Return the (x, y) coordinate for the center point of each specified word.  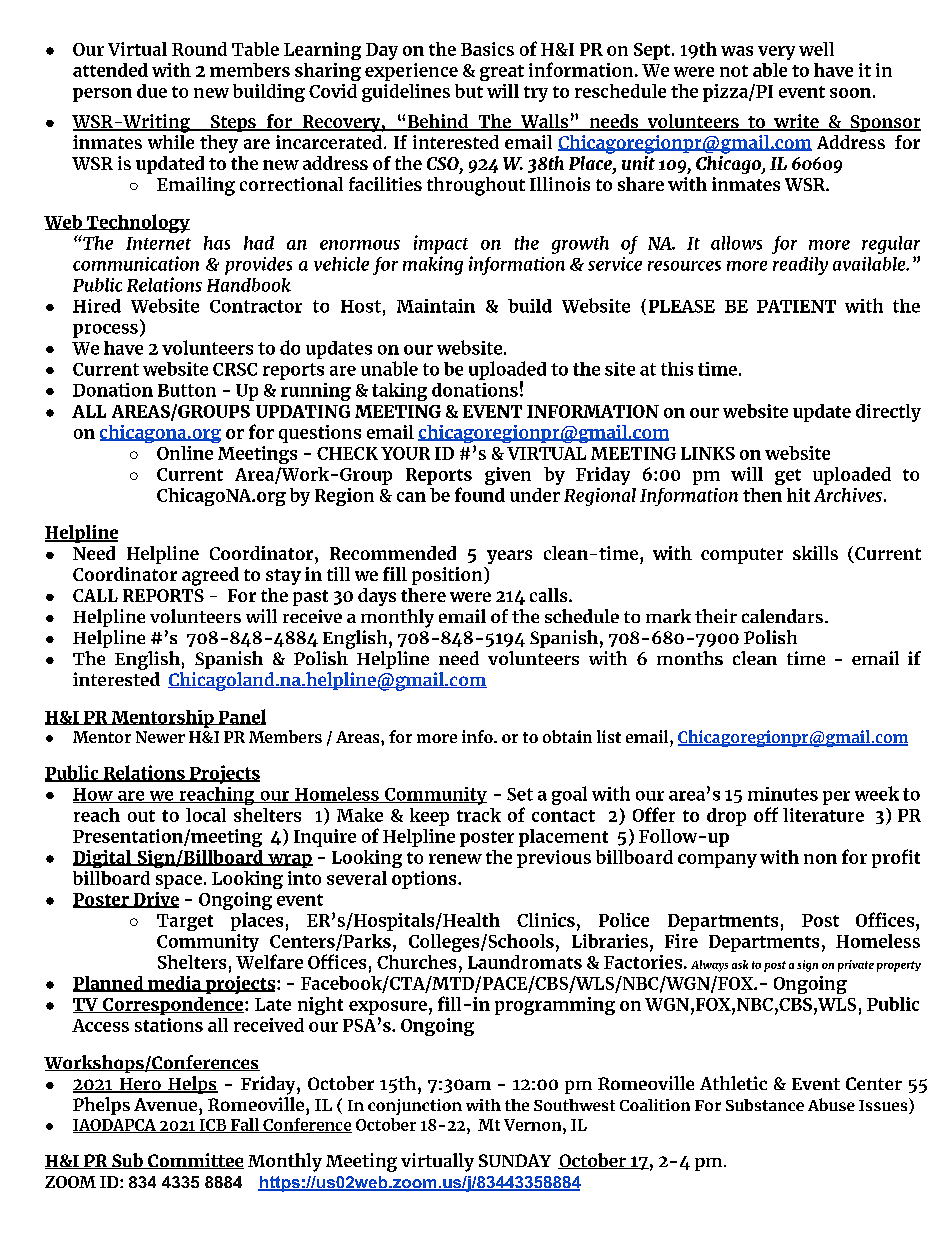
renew (455, 859)
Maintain (436, 306)
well (816, 49)
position (448, 576)
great (502, 73)
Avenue (167, 1104)
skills (815, 553)
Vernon (534, 1125)
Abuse (831, 1104)
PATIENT (796, 306)
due (152, 91)
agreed (210, 576)
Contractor (256, 306)
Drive (155, 900)
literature (823, 815)
